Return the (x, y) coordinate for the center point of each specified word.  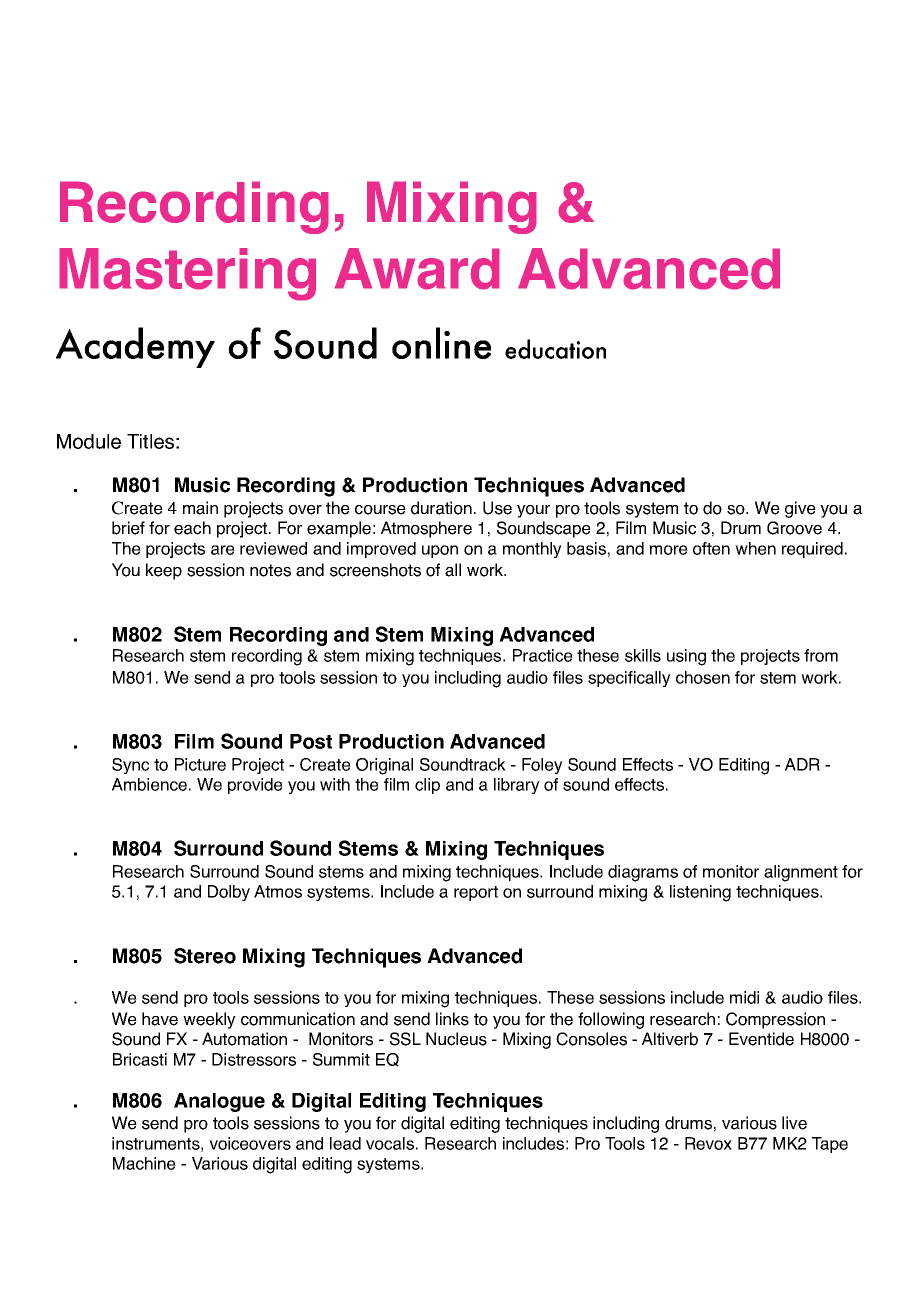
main (200, 508)
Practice (543, 655)
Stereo (205, 956)
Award (417, 269)
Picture (200, 764)
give (800, 509)
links (452, 1019)
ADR (802, 764)
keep (164, 571)
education (555, 349)
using (686, 657)
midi (744, 997)
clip (427, 786)
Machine (144, 1163)
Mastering (187, 274)
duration (441, 508)
